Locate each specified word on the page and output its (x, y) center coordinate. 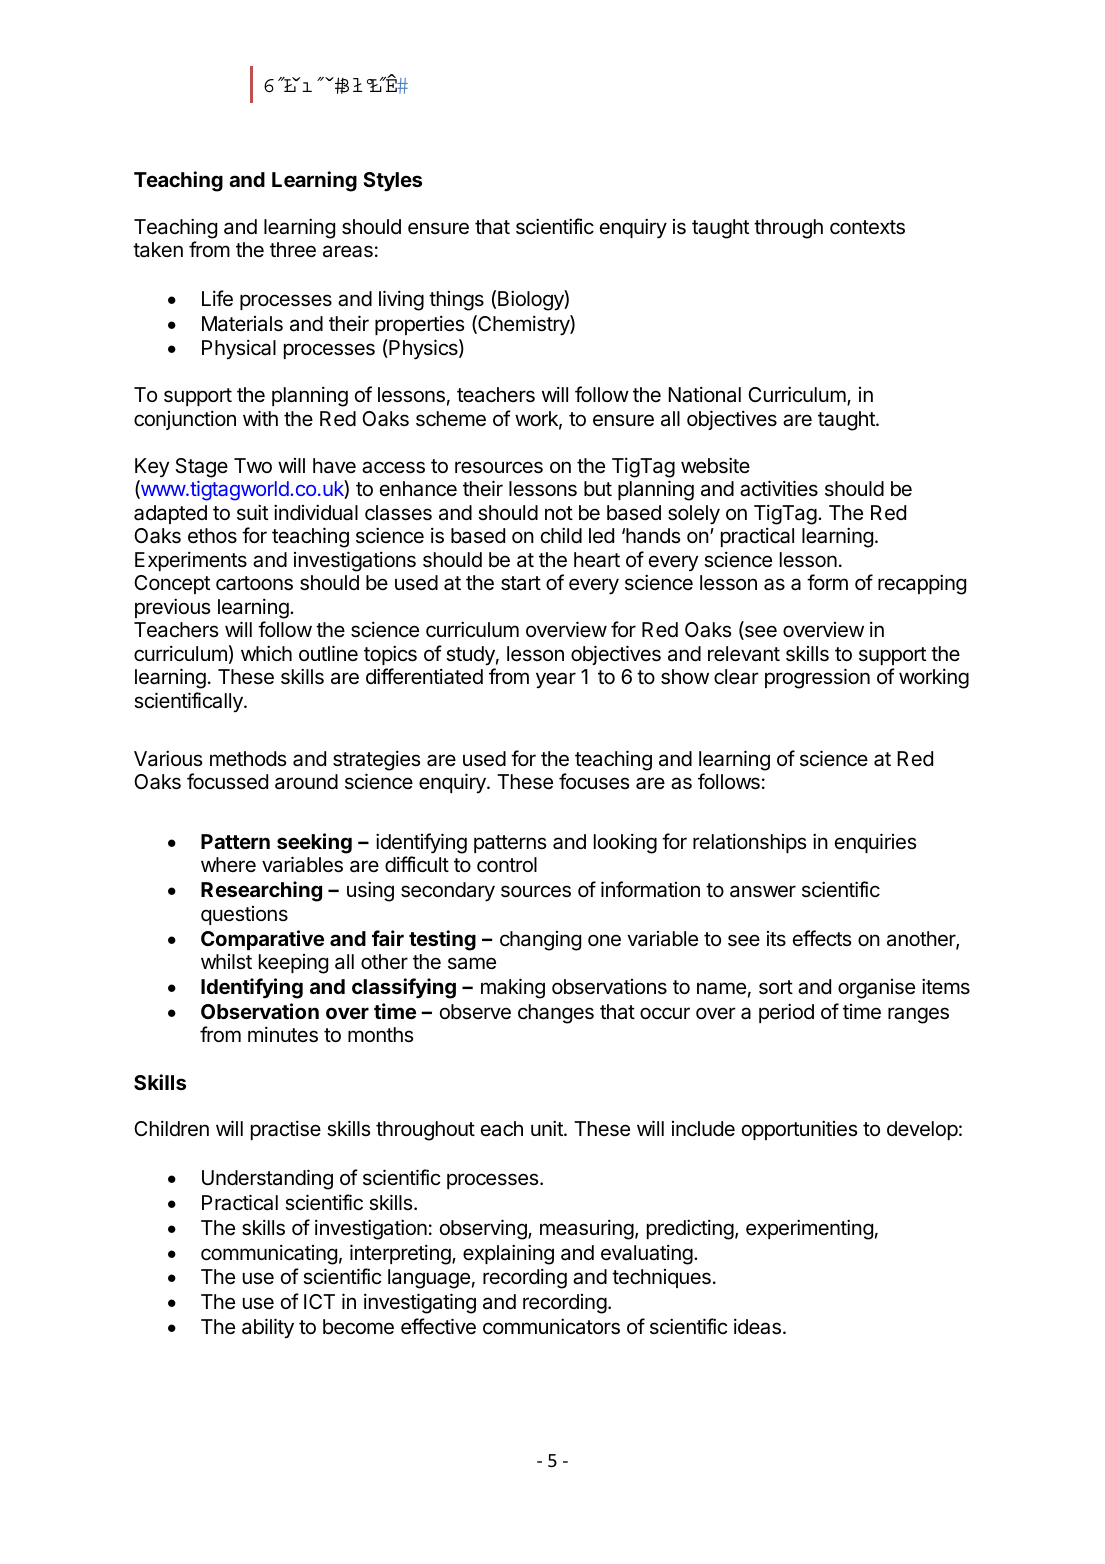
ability (268, 1328)
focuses (594, 781)
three (293, 250)
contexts (867, 227)
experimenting (809, 1229)
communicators (551, 1326)
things (456, 301)
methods (248, 759)
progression (817, 678)
